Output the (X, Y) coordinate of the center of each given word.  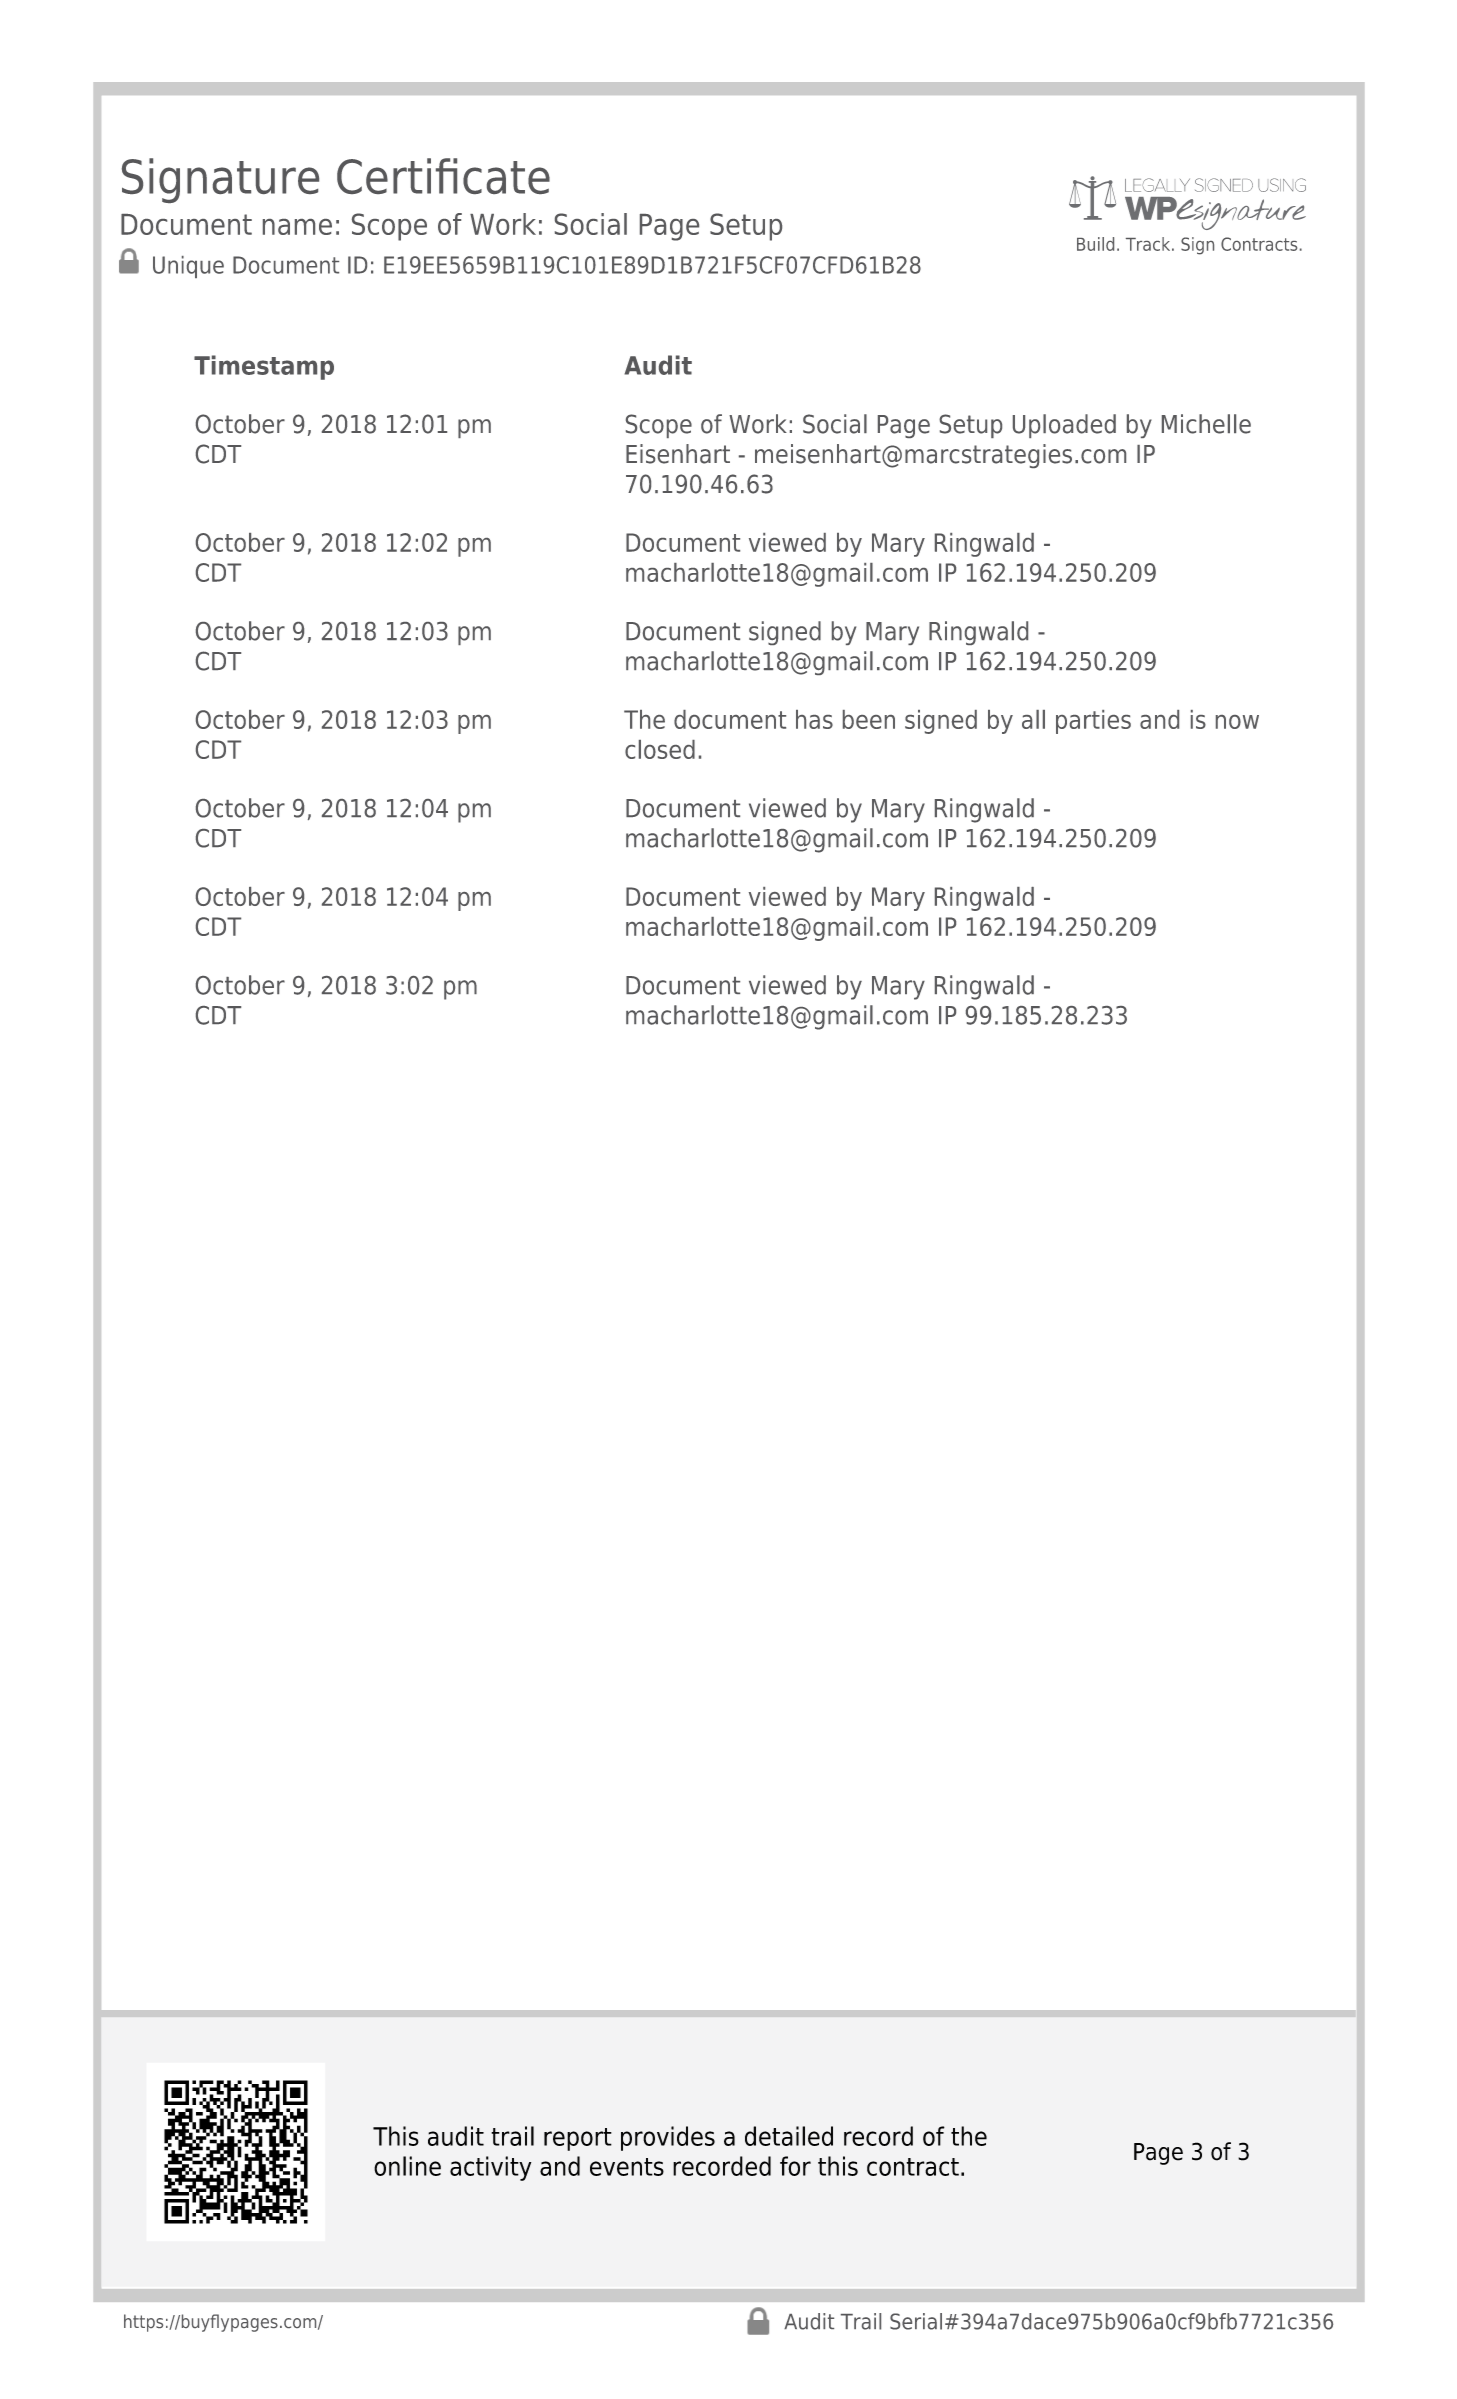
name (297, 227)
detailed (789, 2136)
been (869, 719)
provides (668, 2138)
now (1237, 722)
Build (1095, 244)
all (1033, 719)
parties (1093, 722)
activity (490, 2168)
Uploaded (1064, 426)
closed (660, 749)
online (407, 2166)
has (814, 719)
